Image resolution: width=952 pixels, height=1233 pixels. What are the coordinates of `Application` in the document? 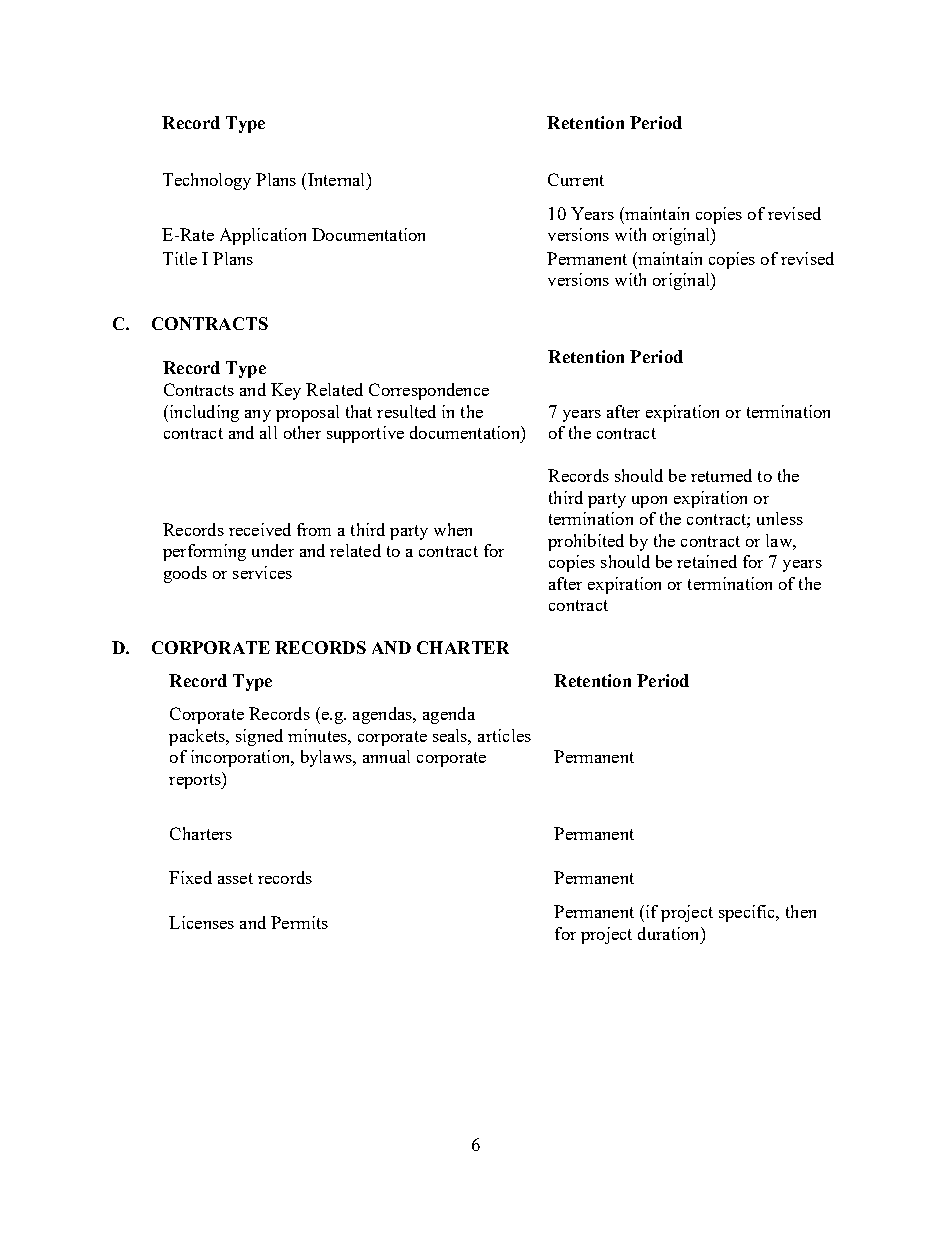 It's located at (263, 236).
